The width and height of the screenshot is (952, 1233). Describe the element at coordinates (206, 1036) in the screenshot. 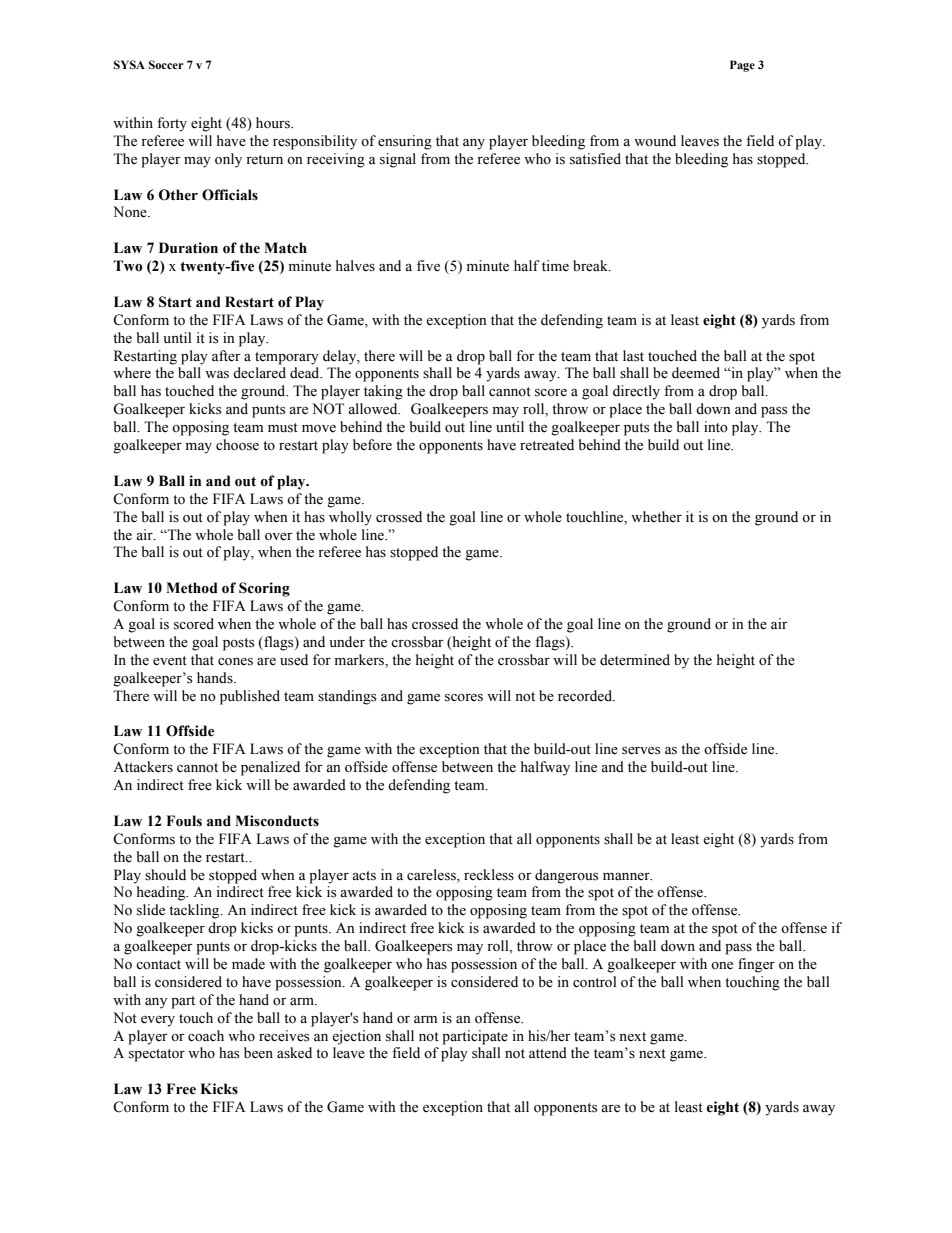

I see `coach` at that location.
